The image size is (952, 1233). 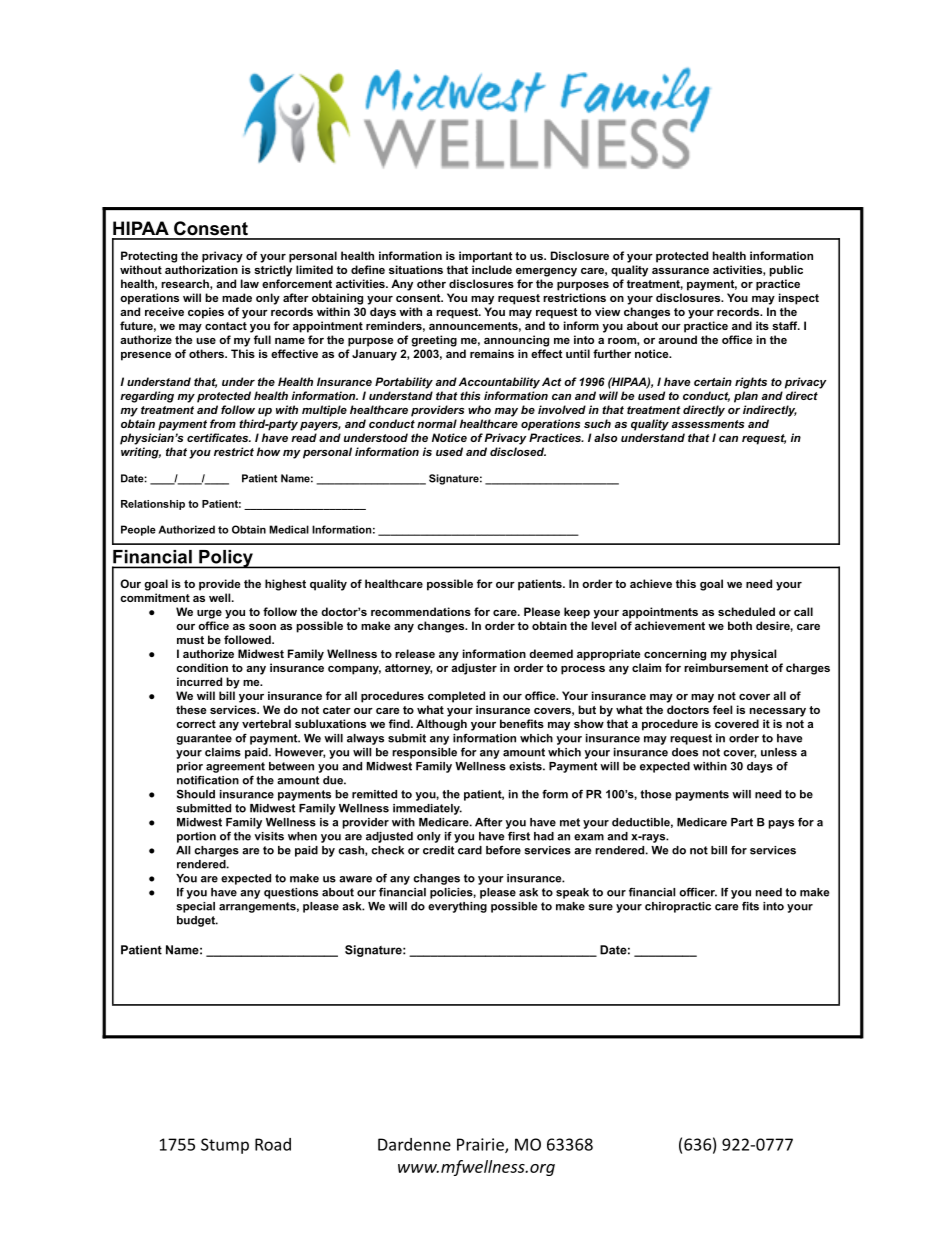 I want to click on Prairie, so click(x=481, y=1145).
